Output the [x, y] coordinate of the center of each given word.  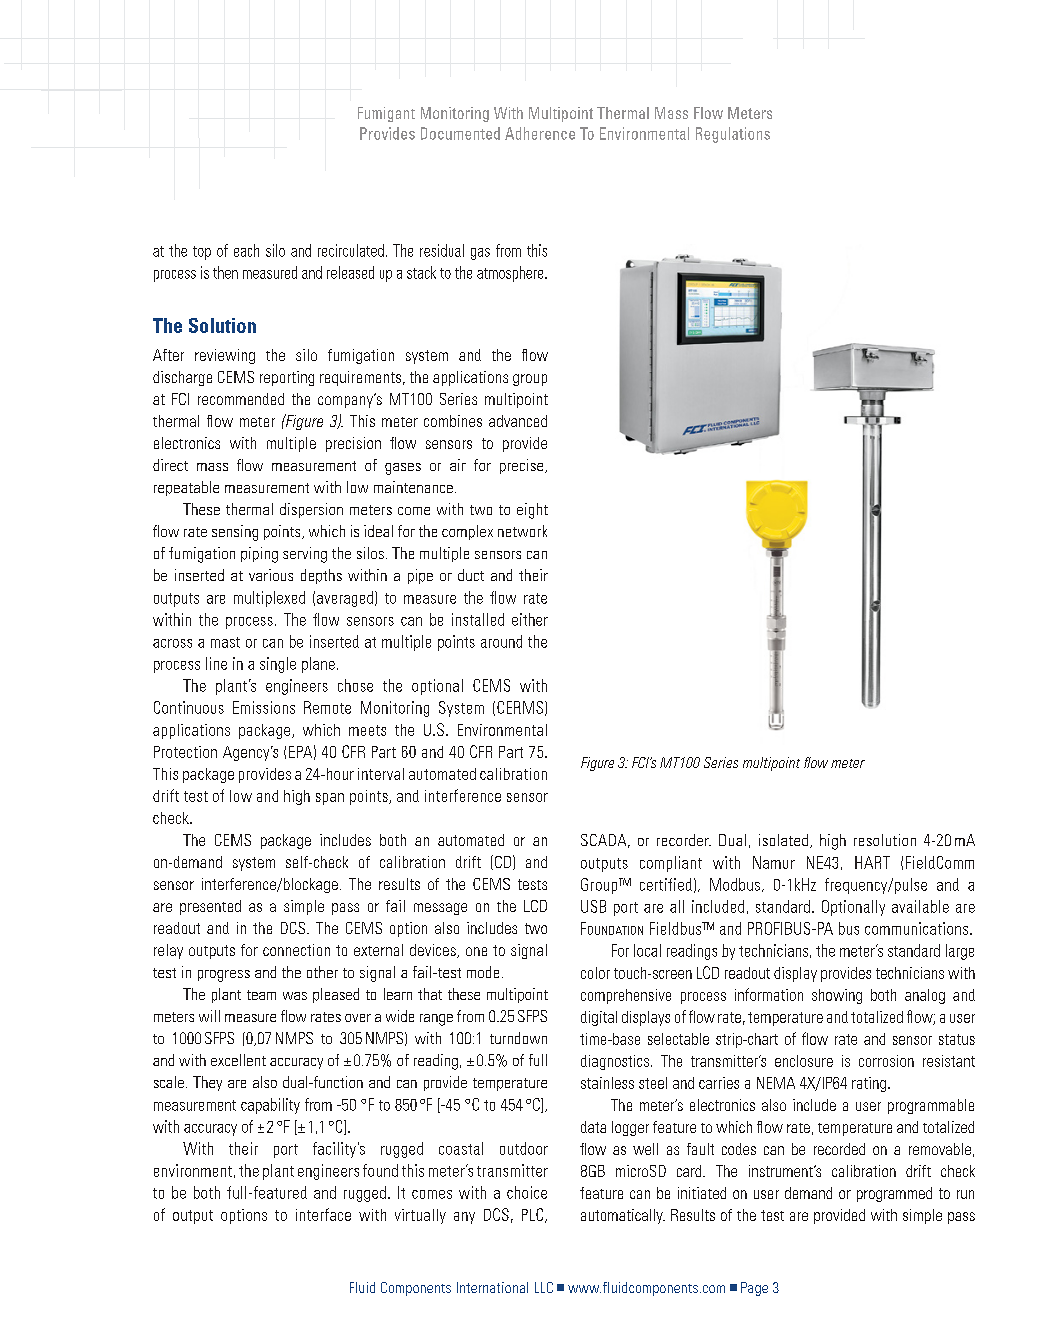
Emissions [264, 707]
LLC [544, 1287]
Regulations [733, 135]
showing [837, 996]
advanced [518, 421]
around [501, 641]
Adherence [540, 133]
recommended [241, 399]
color [595, 973]
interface [323, 1214]
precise [523, 466]
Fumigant [386, 114]
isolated [783, 840]
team [261, 995]
